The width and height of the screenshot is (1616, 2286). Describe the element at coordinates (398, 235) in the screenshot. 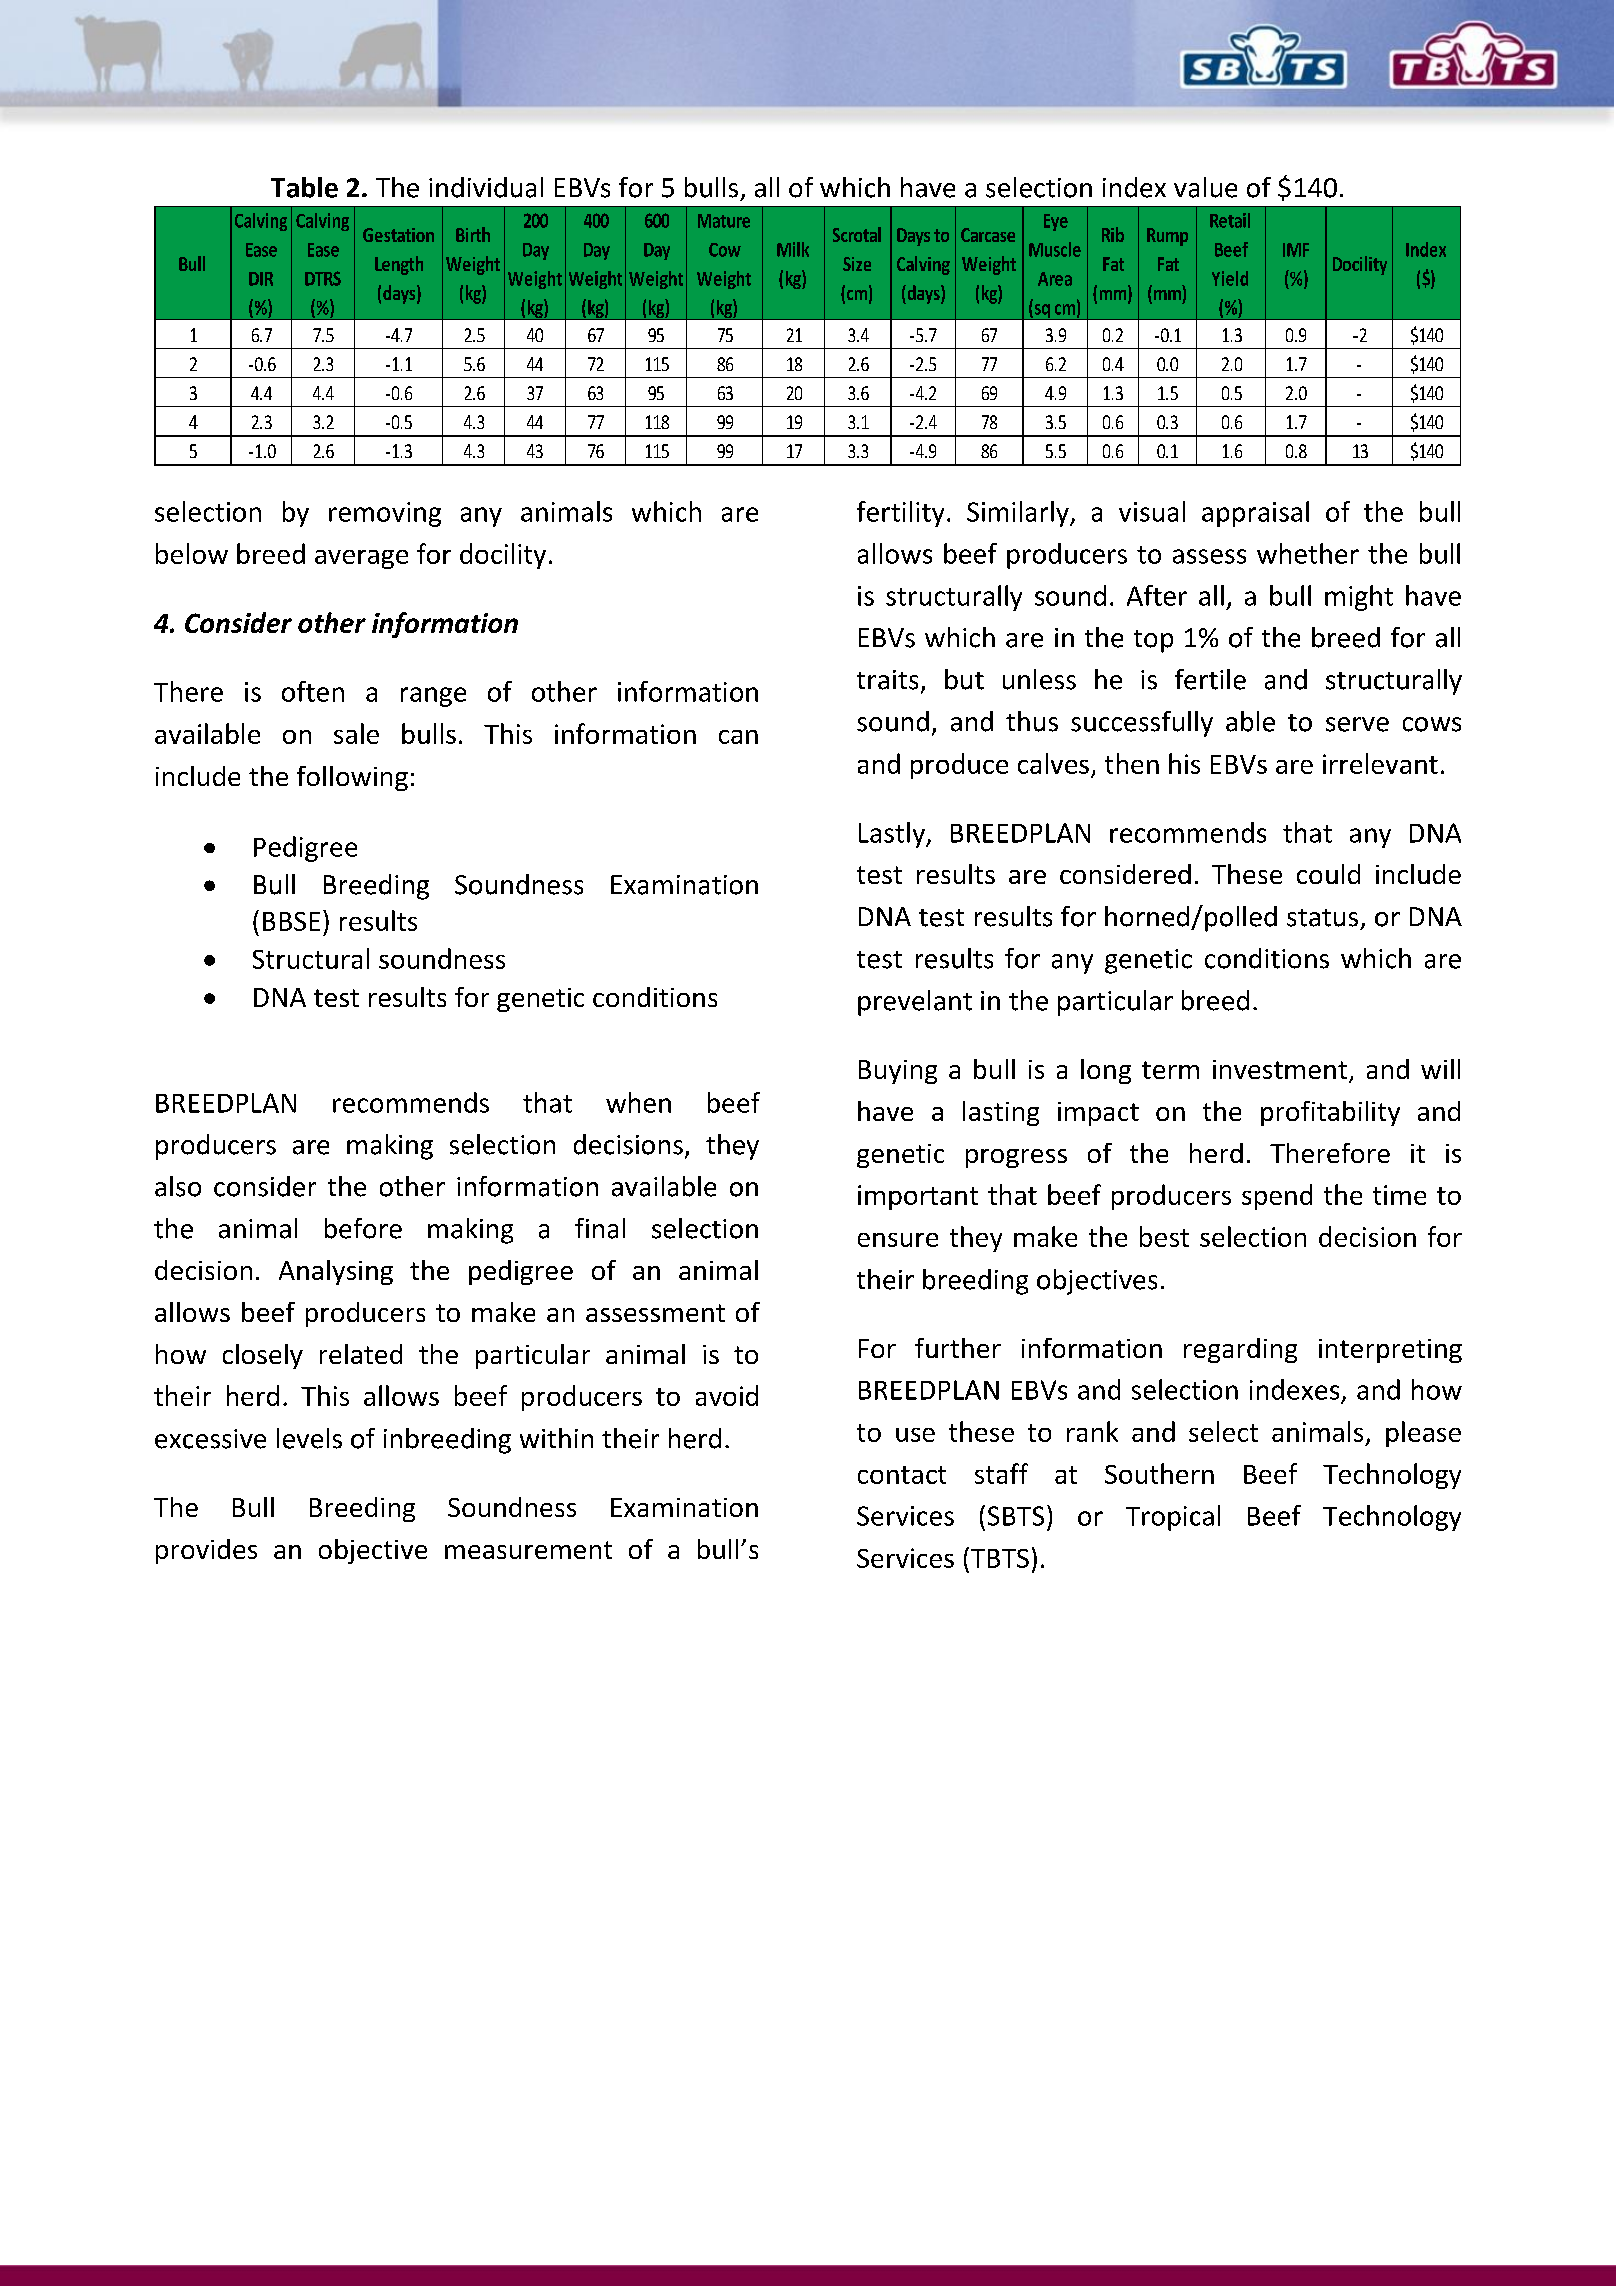

I see `Gestation` at that location.
